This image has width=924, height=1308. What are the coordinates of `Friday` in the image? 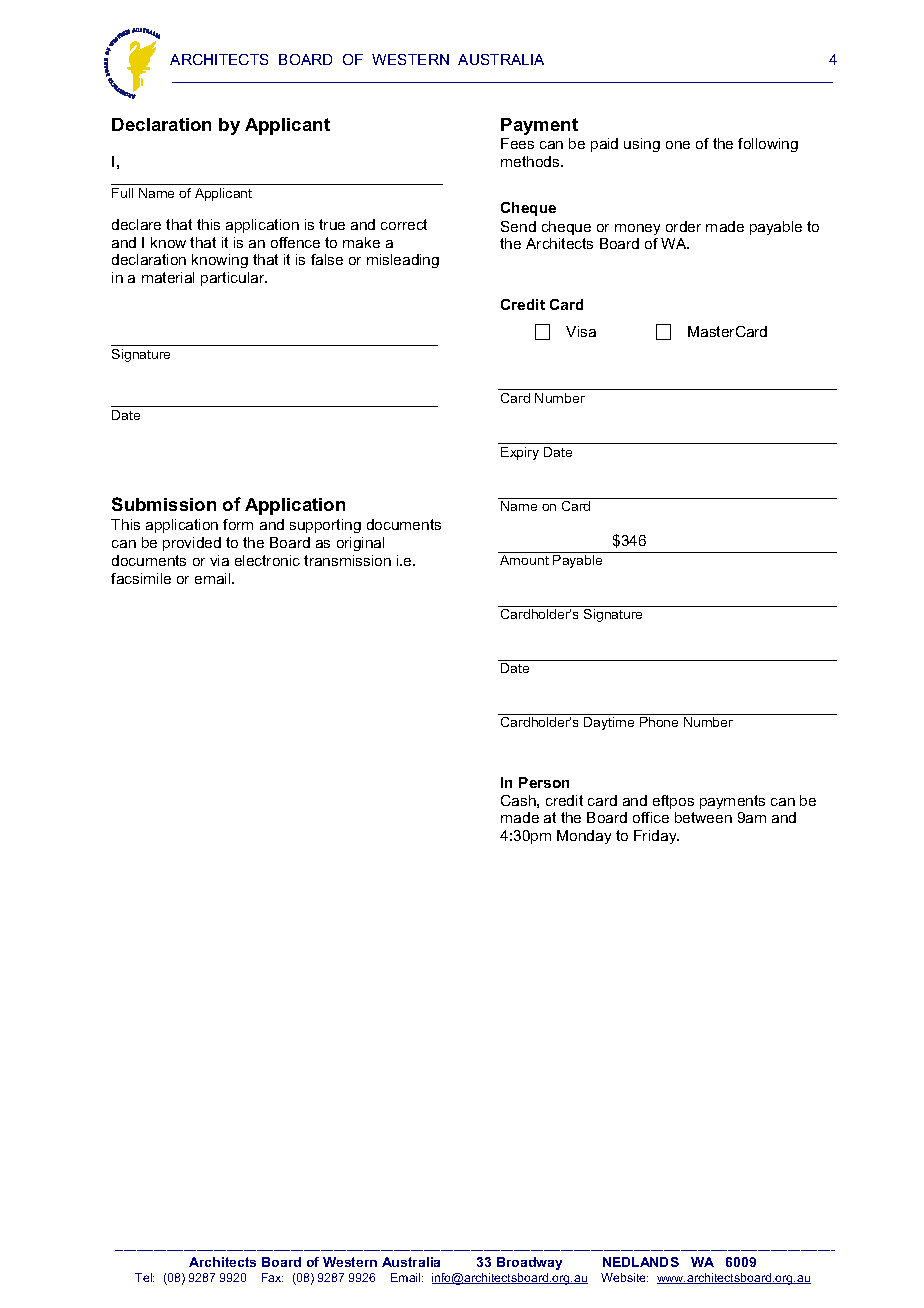 It's located at (656, 837).
